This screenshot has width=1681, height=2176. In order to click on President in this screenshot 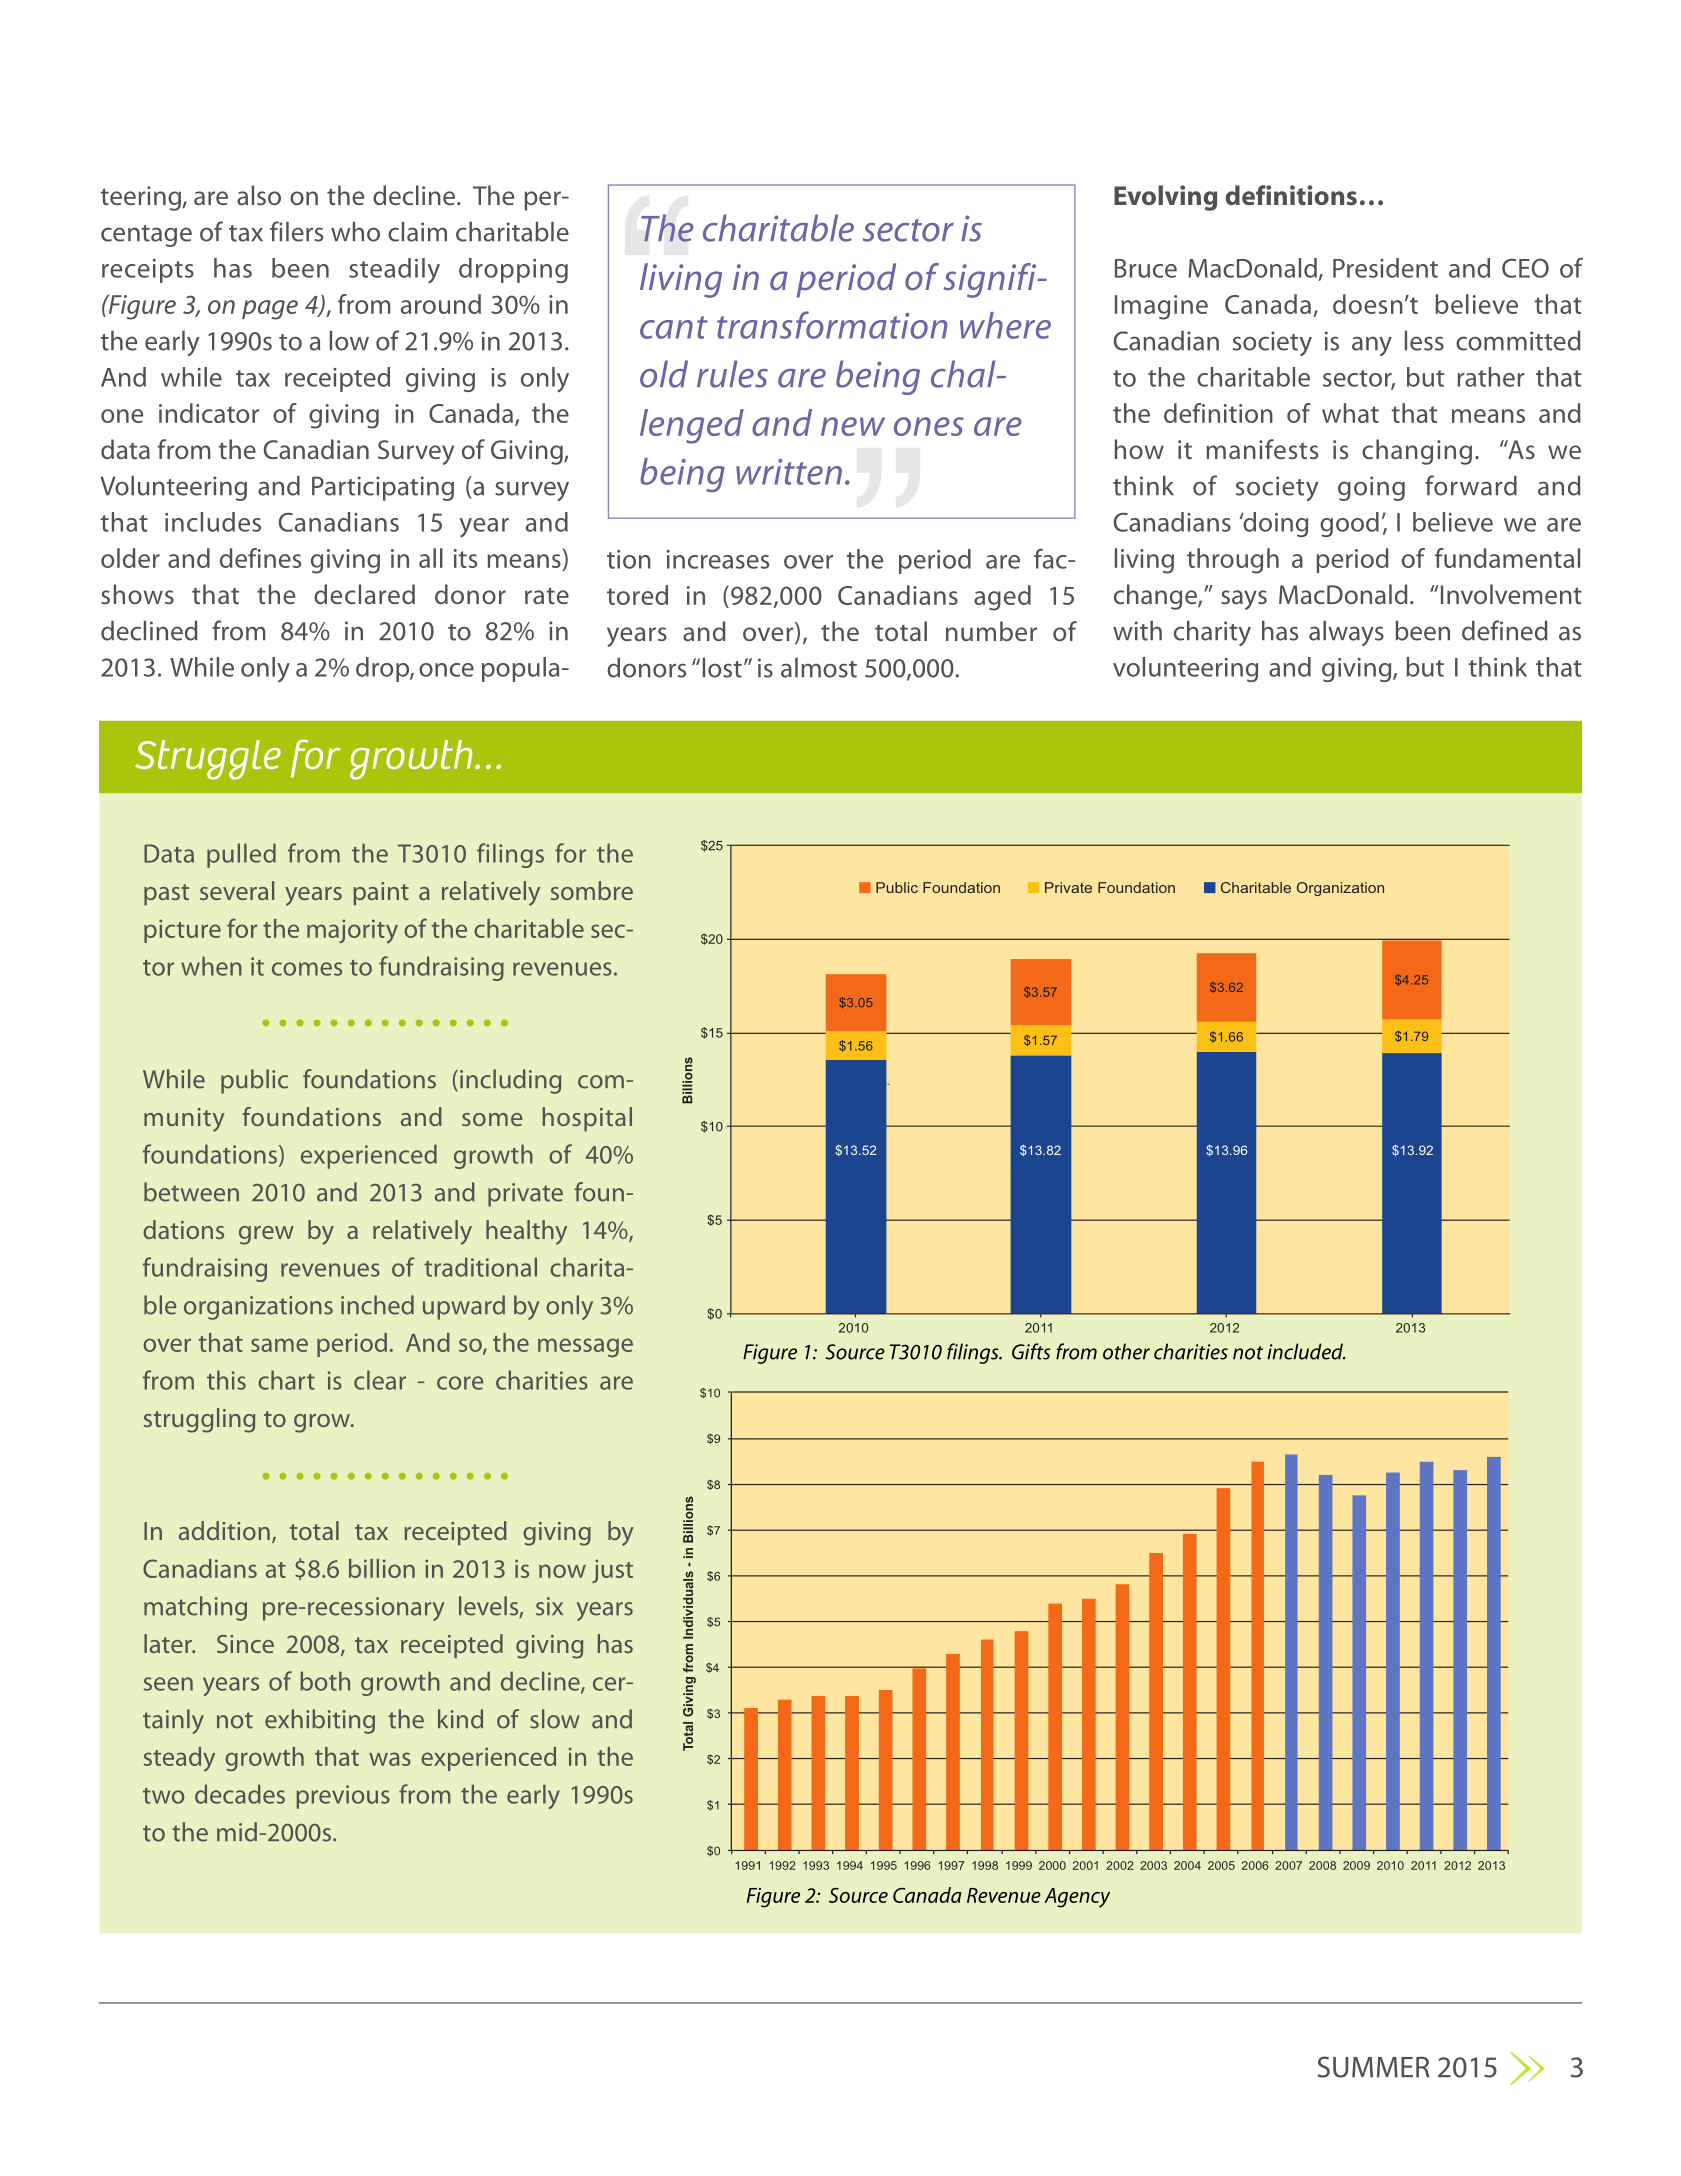, I will do `click(1385, 268)`.
